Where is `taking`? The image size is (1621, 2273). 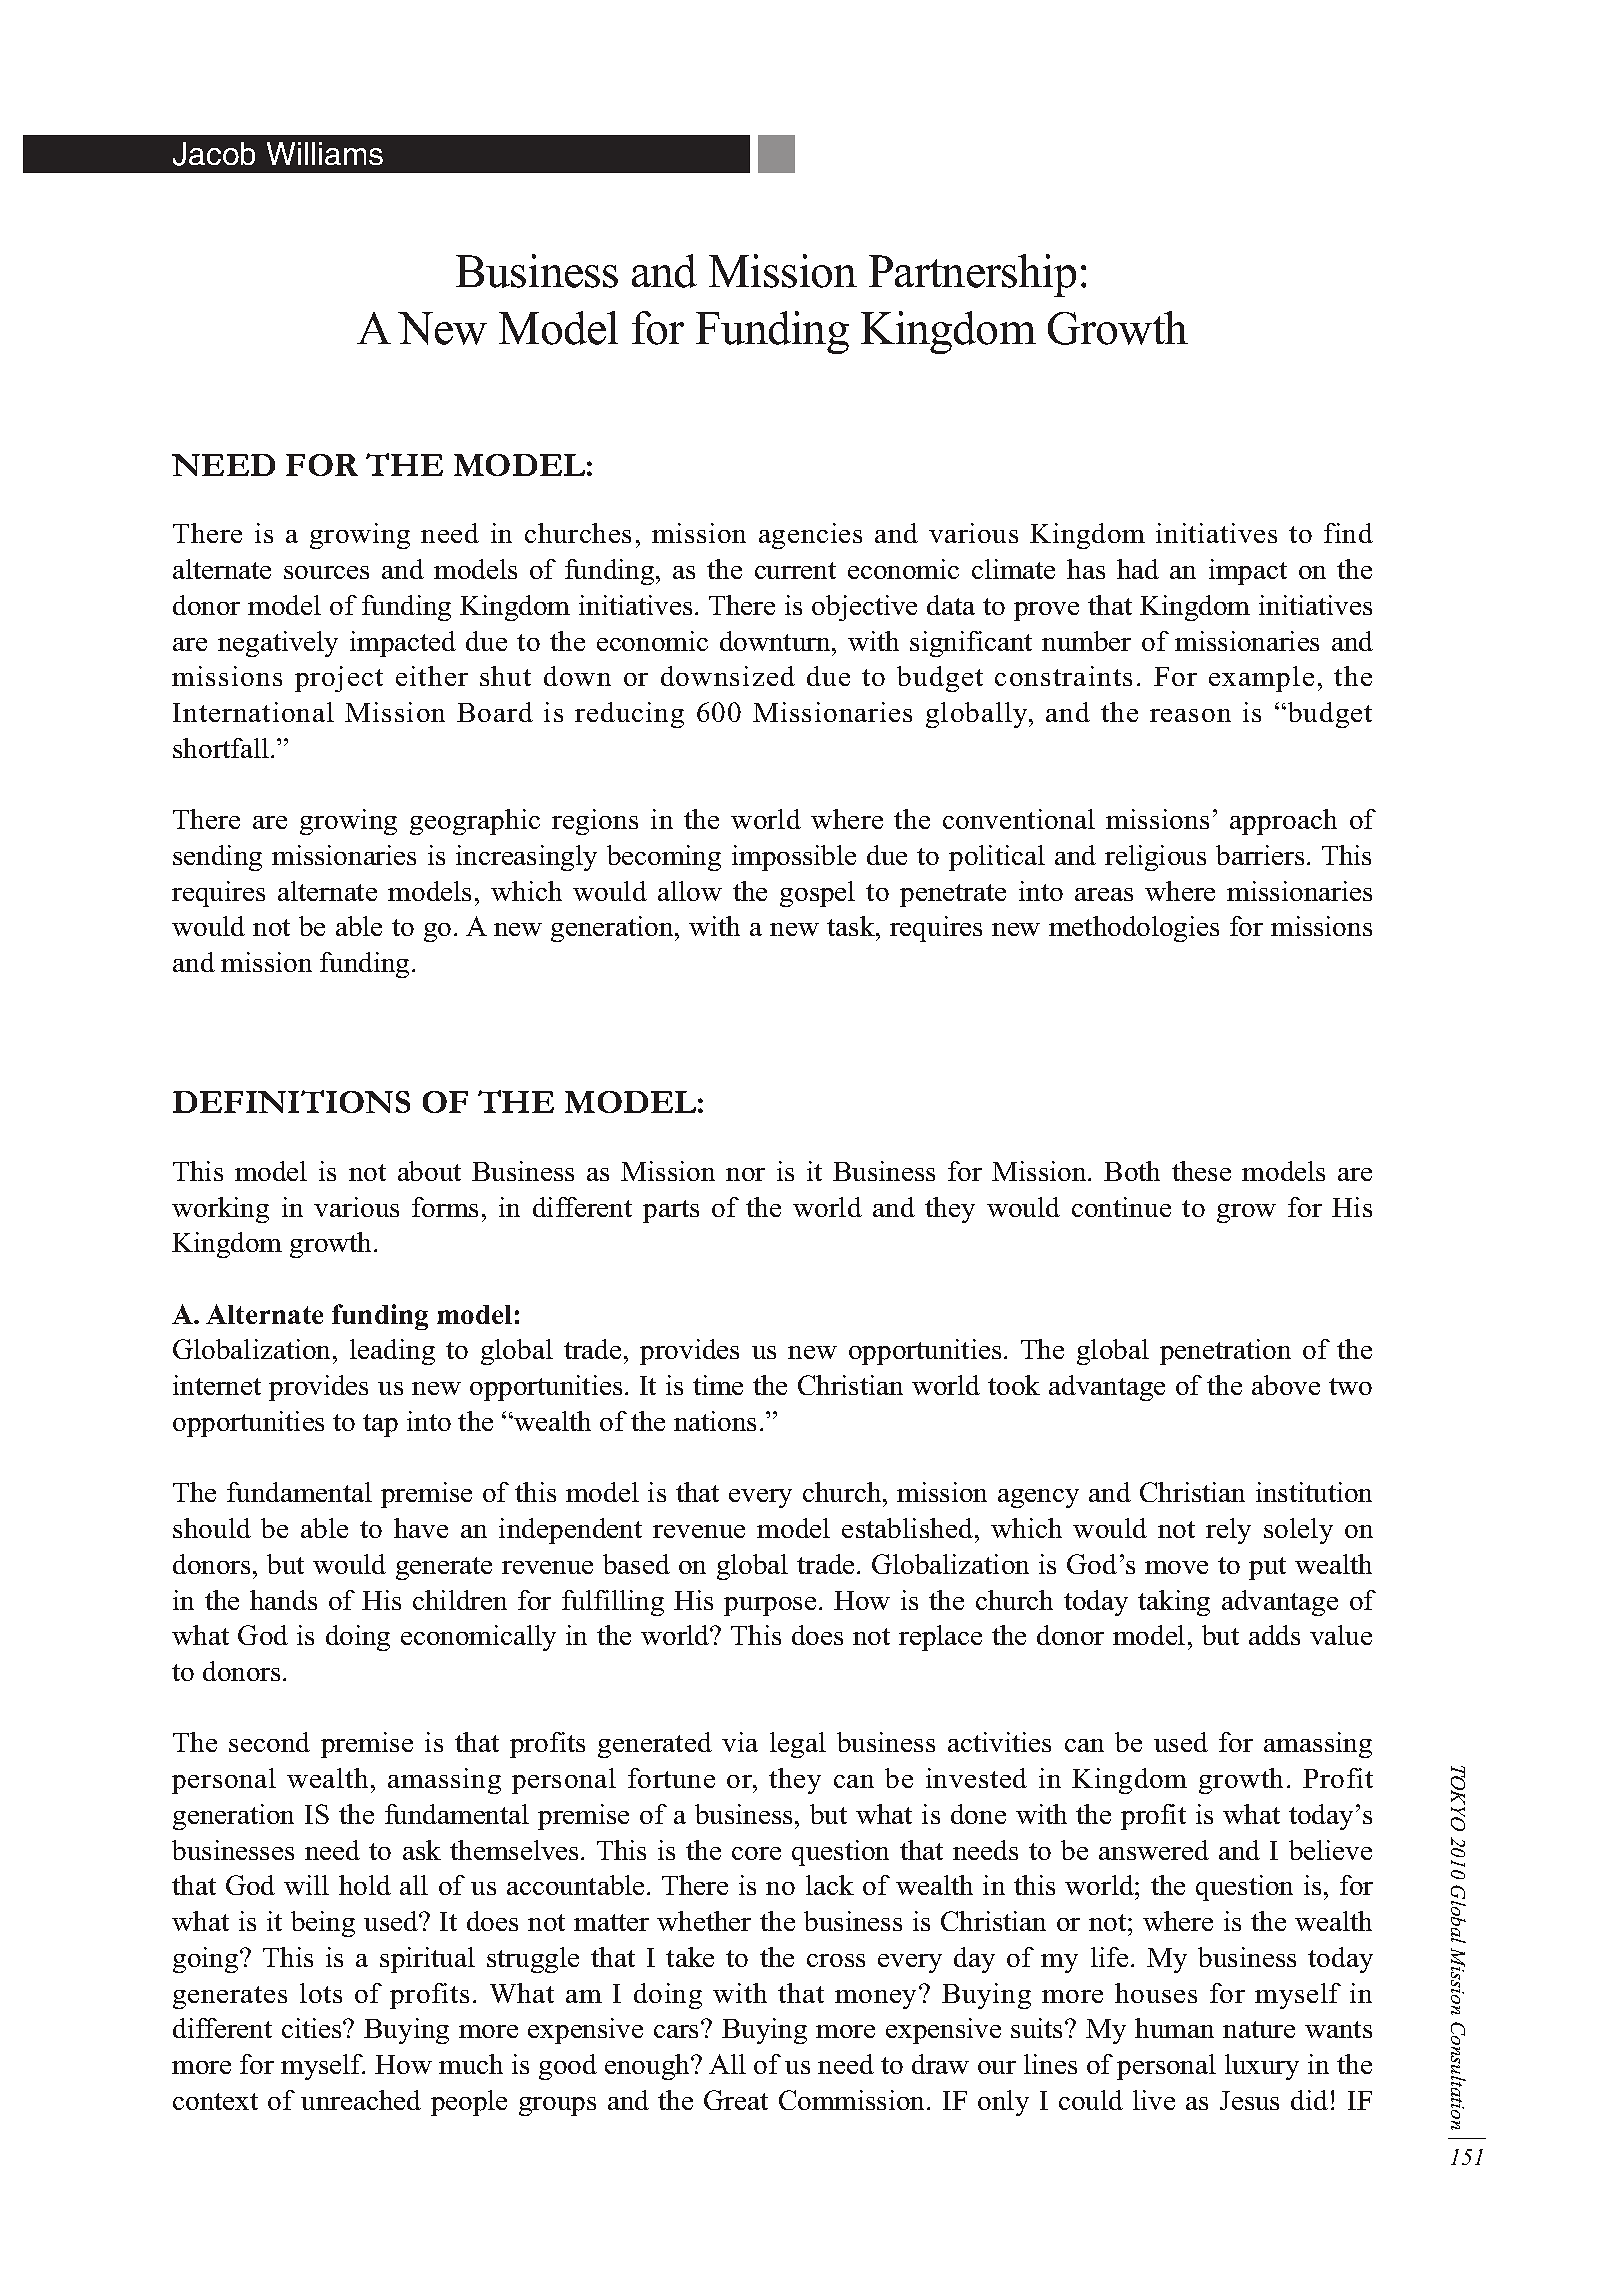
taking is located at coordinates (1174, 1603).
